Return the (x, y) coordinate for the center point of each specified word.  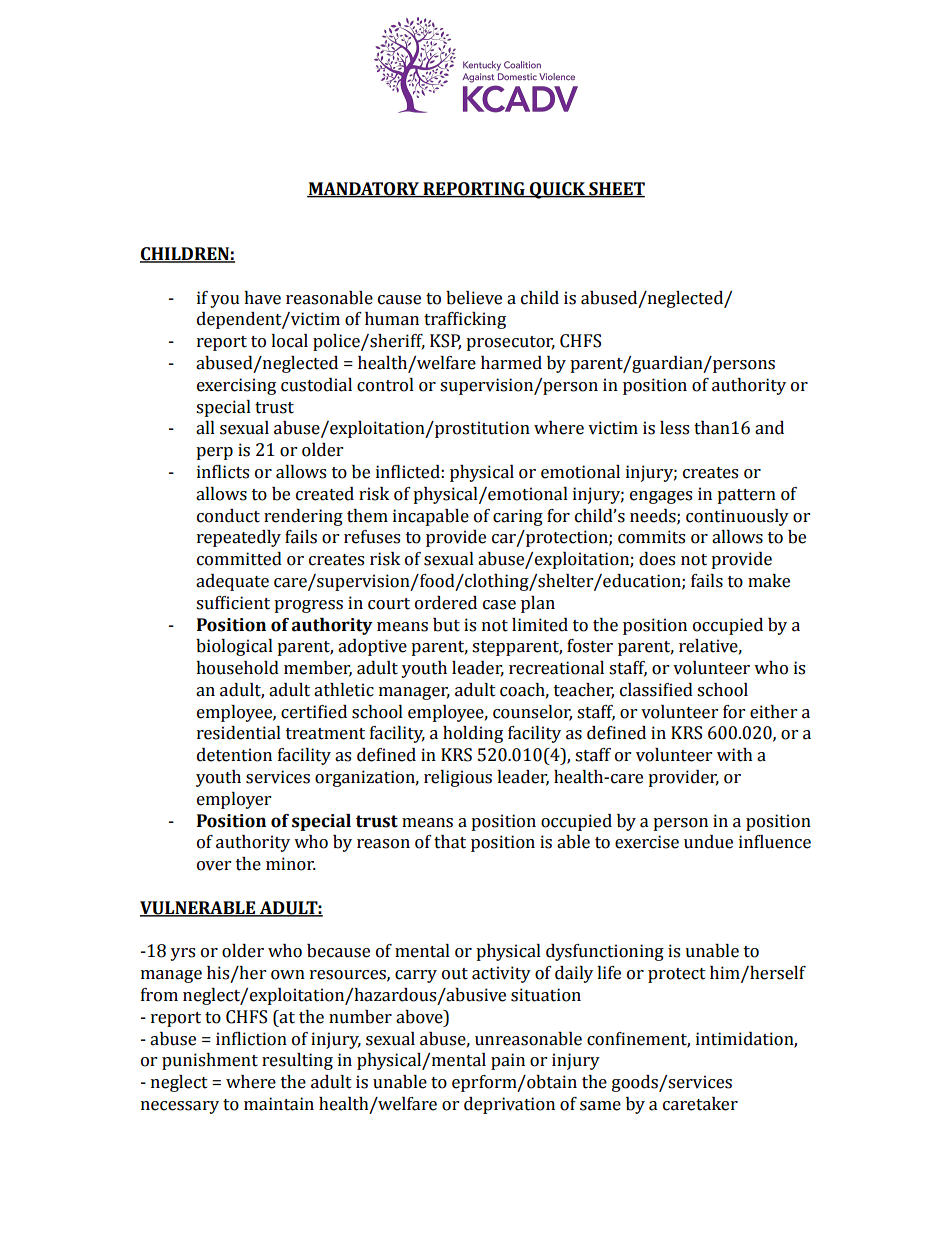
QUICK (557, 190)
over (214, 866)
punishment (210, 1061)
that (450, 842)
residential (239, 733)
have (262, 298)
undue (708, 842)
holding (473, 734)
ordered (446, 603)
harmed (511, 363)
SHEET (616, 189)
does (657, 559)
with (735, 755)
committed (239, 559)
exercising (236, 386)
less (674, 428)
